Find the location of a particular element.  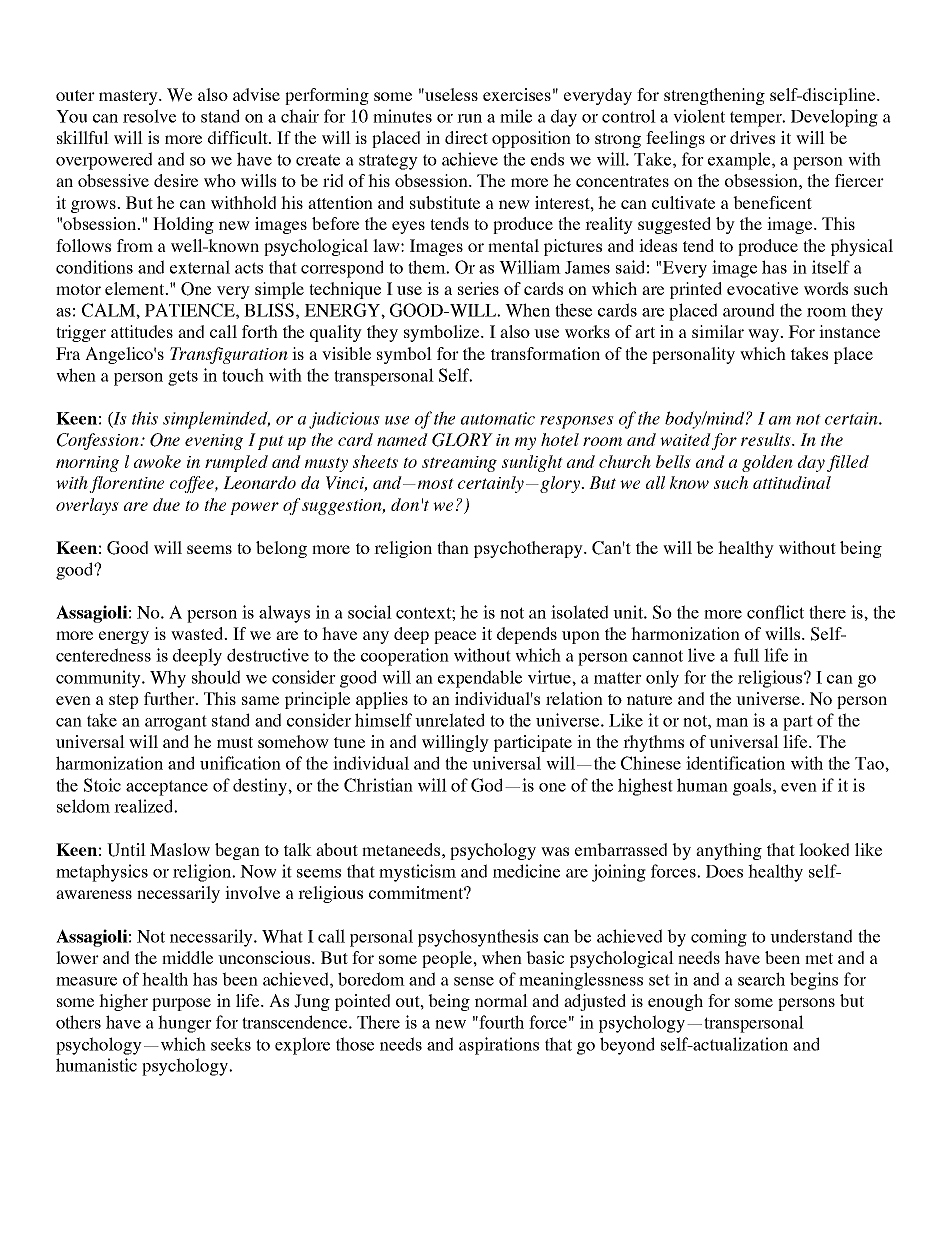

due is located at coordinates (166, 504).
